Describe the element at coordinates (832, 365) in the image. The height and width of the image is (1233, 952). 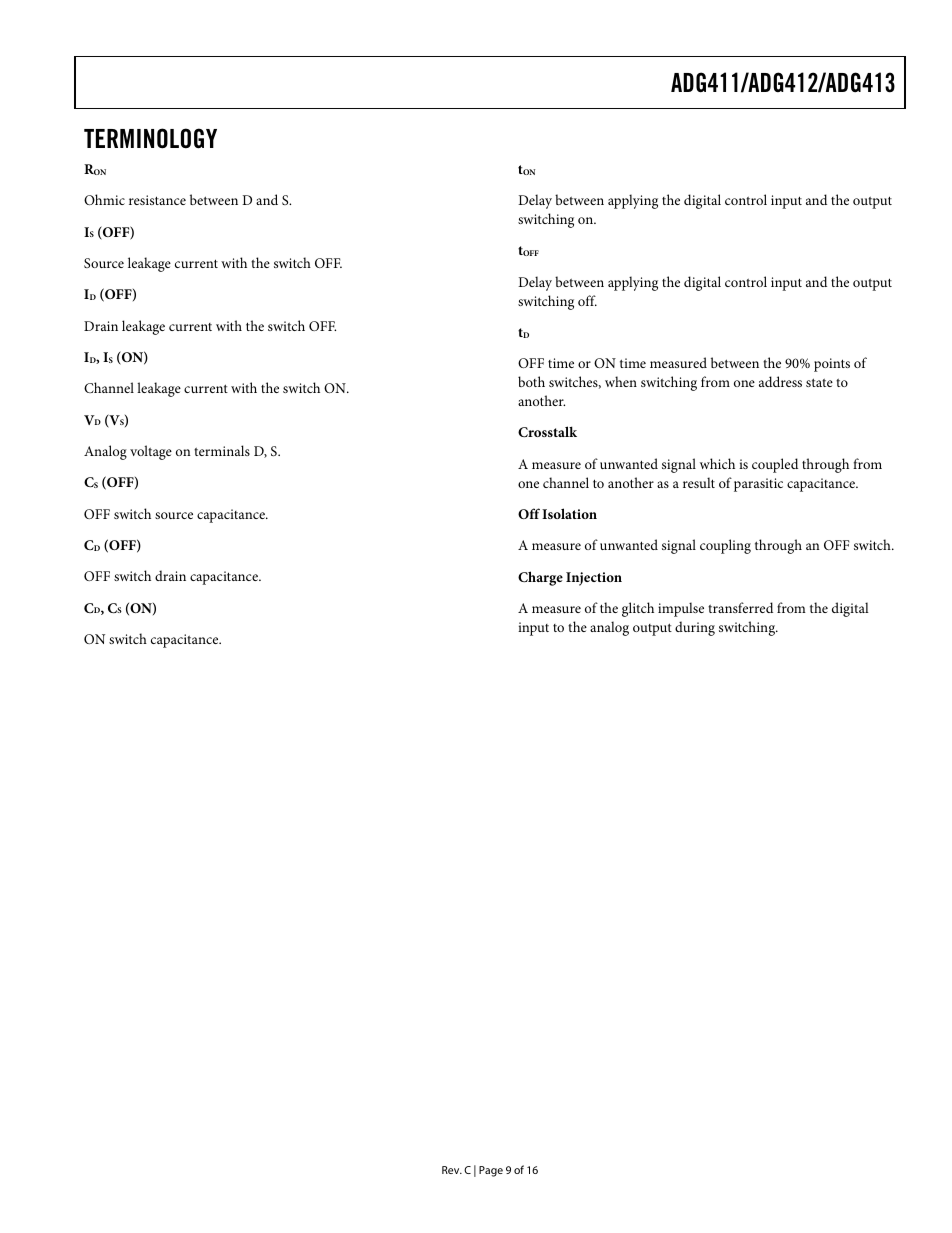
I see `points` at that location.
